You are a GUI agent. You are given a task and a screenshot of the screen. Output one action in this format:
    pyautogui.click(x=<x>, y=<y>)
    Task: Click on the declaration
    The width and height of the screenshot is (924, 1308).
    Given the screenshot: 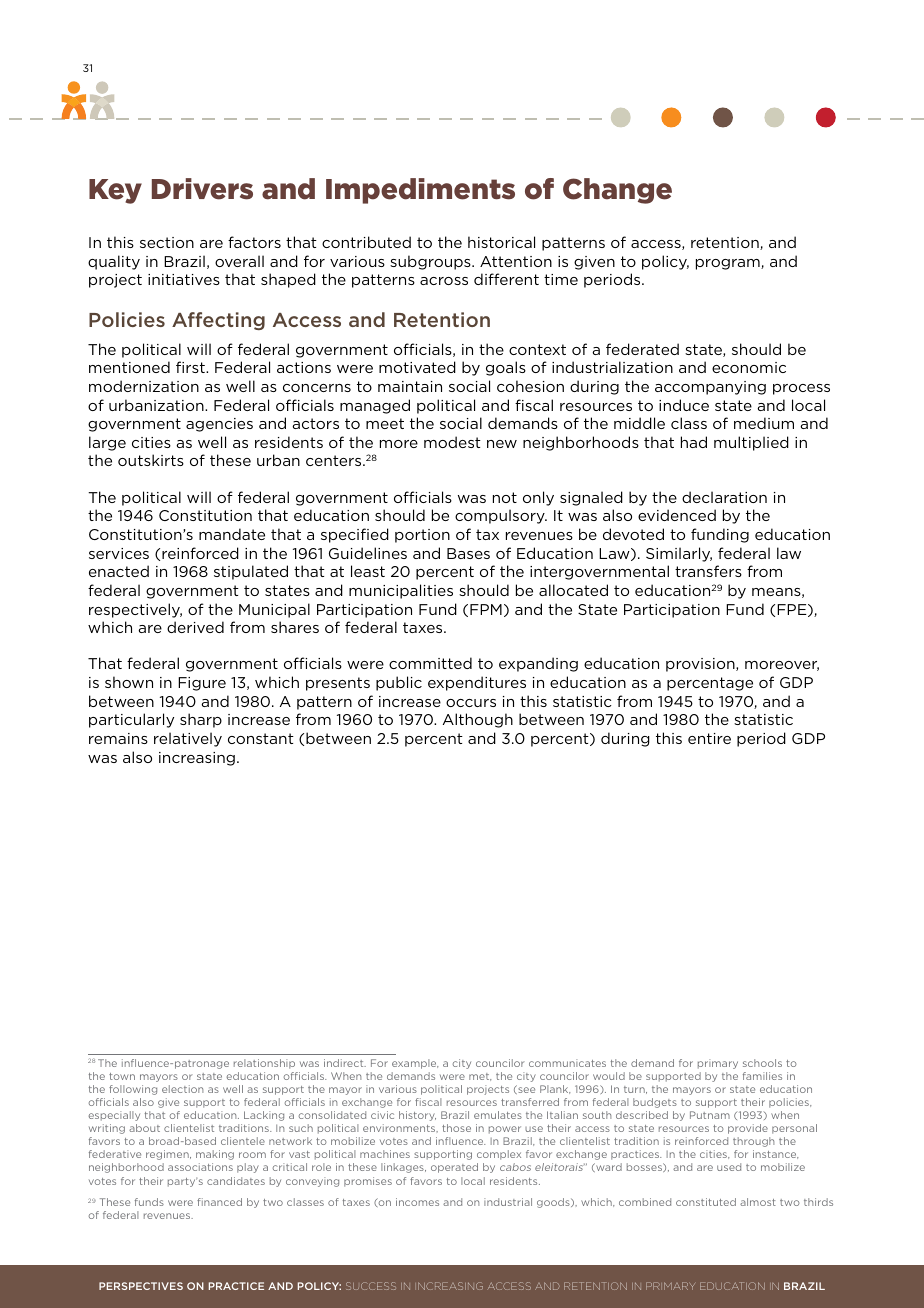 What is the action you would take?
    pyautogui.click(x=724, y=497)
